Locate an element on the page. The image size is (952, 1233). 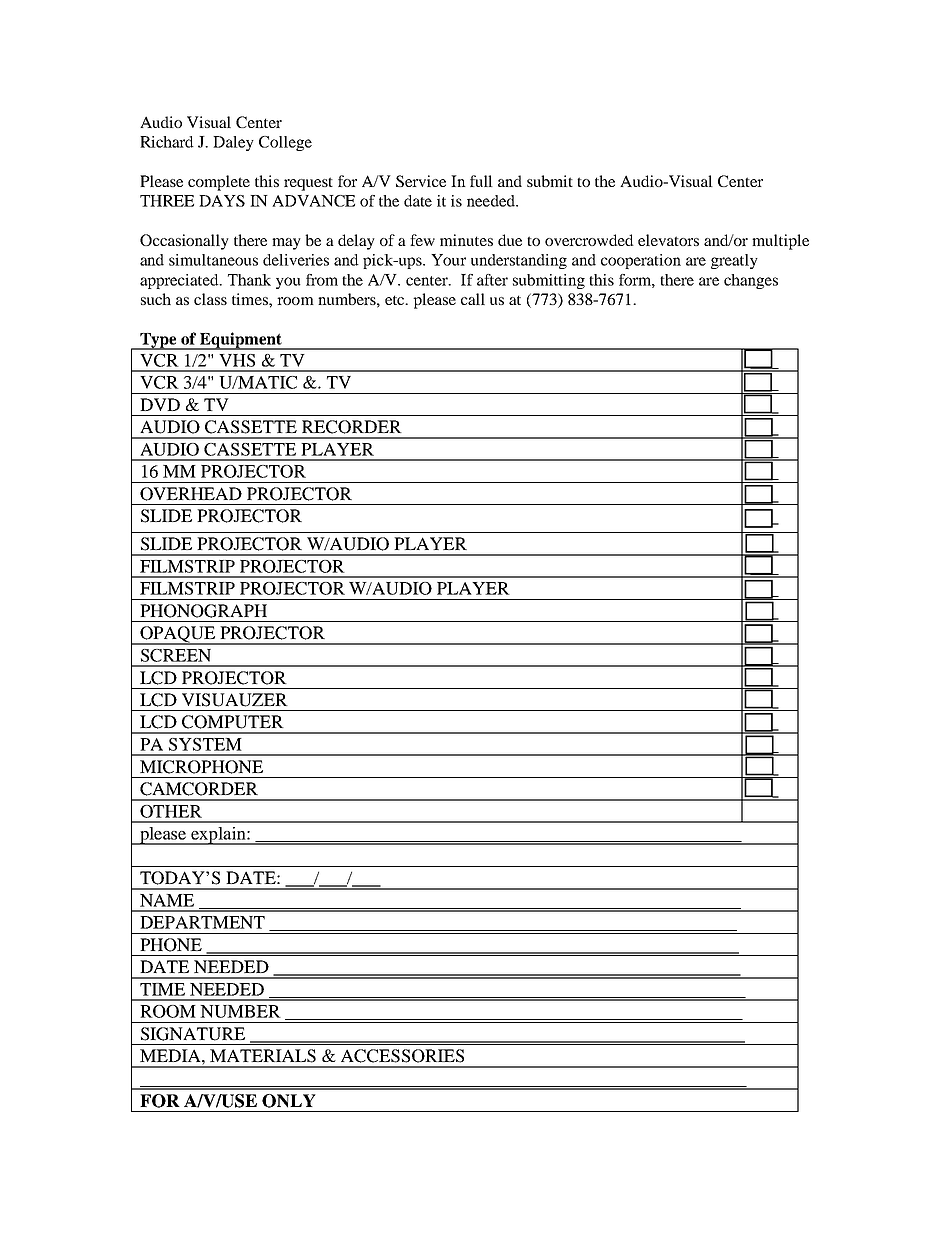
MATERIALS is located at coordinates (263, 1056).
